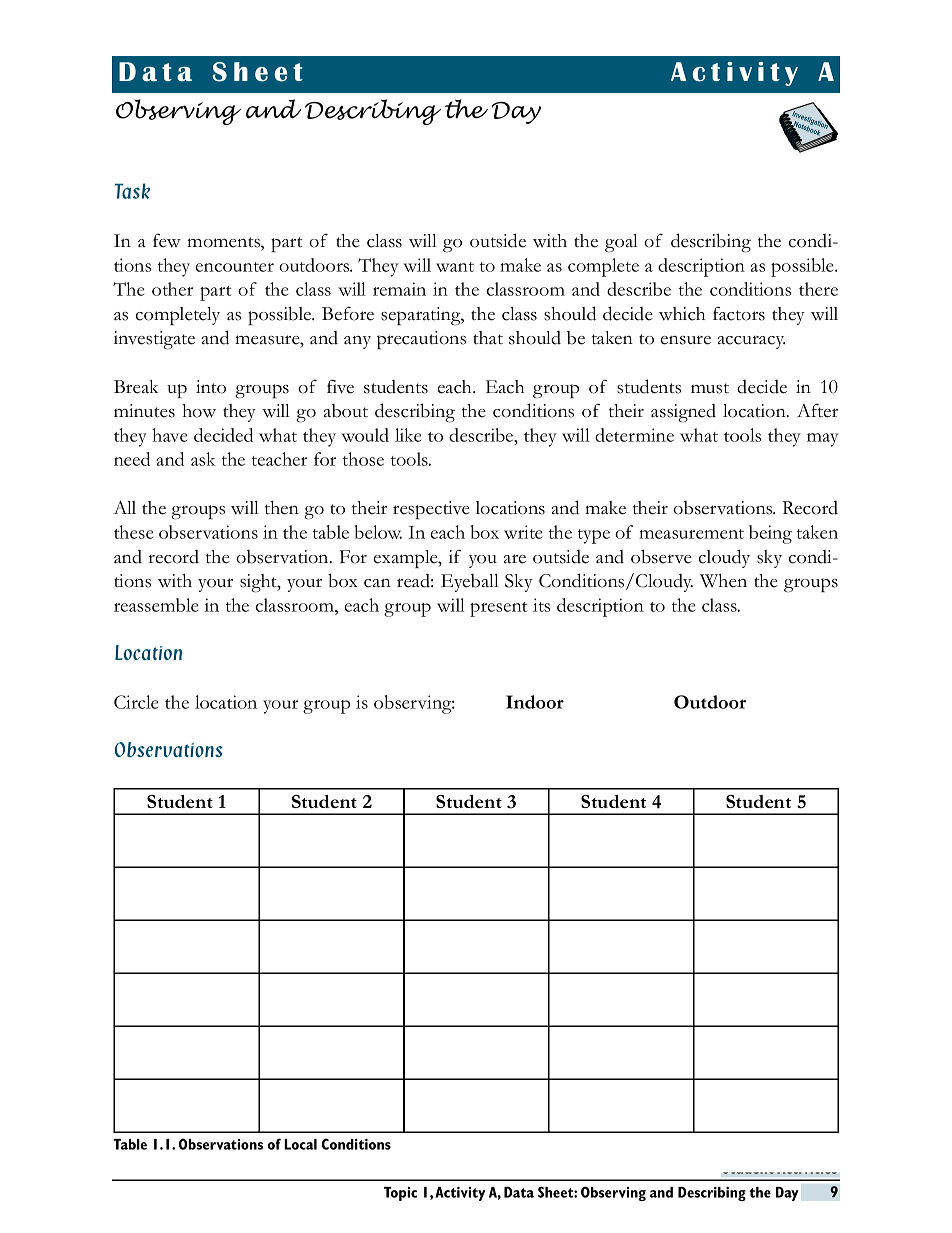 The width and height of the screenshot is (952, 1233). I want to click on want, so click(455, 267).
